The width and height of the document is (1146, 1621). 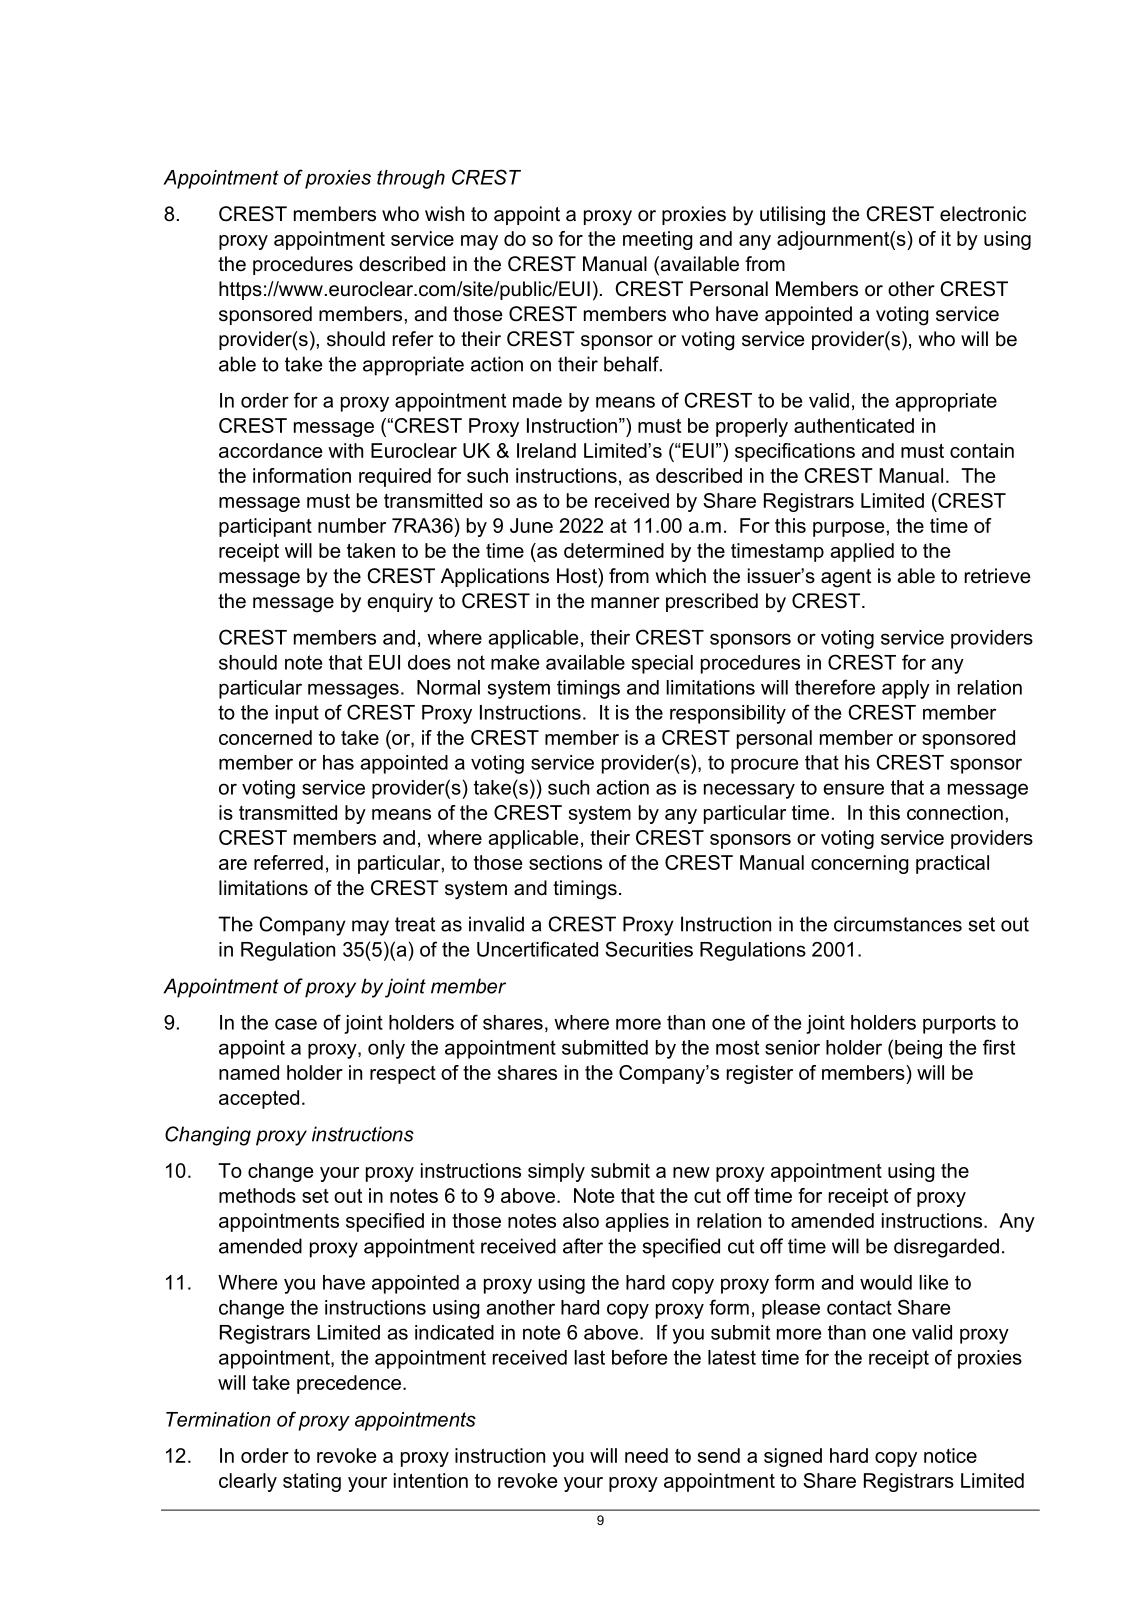 What do you see at coordinates (297, 714) in the document?
I see `input` at bounding box center [297, 714].
